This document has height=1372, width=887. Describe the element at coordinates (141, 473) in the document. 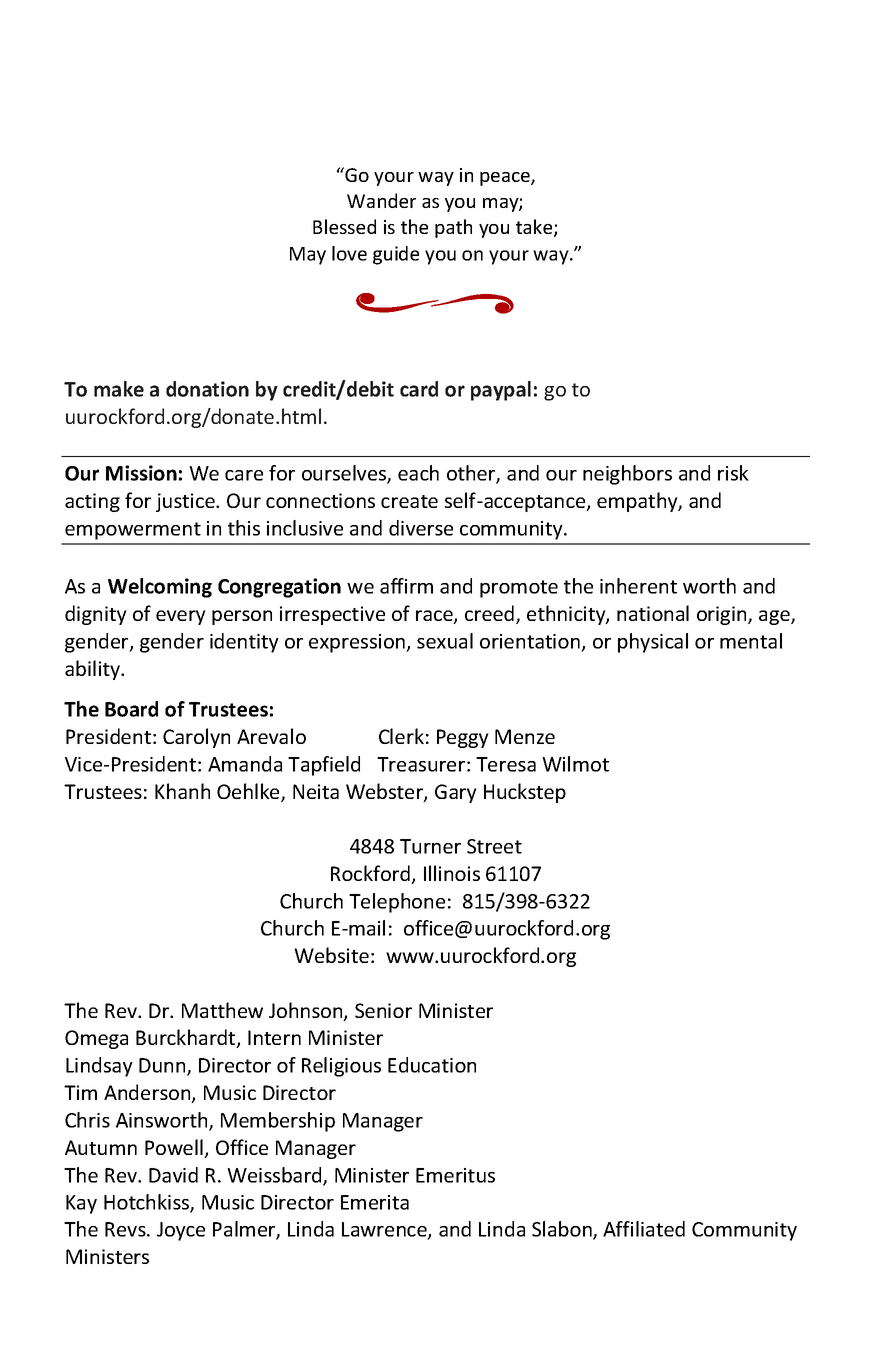

I see `Mission` at that location.
